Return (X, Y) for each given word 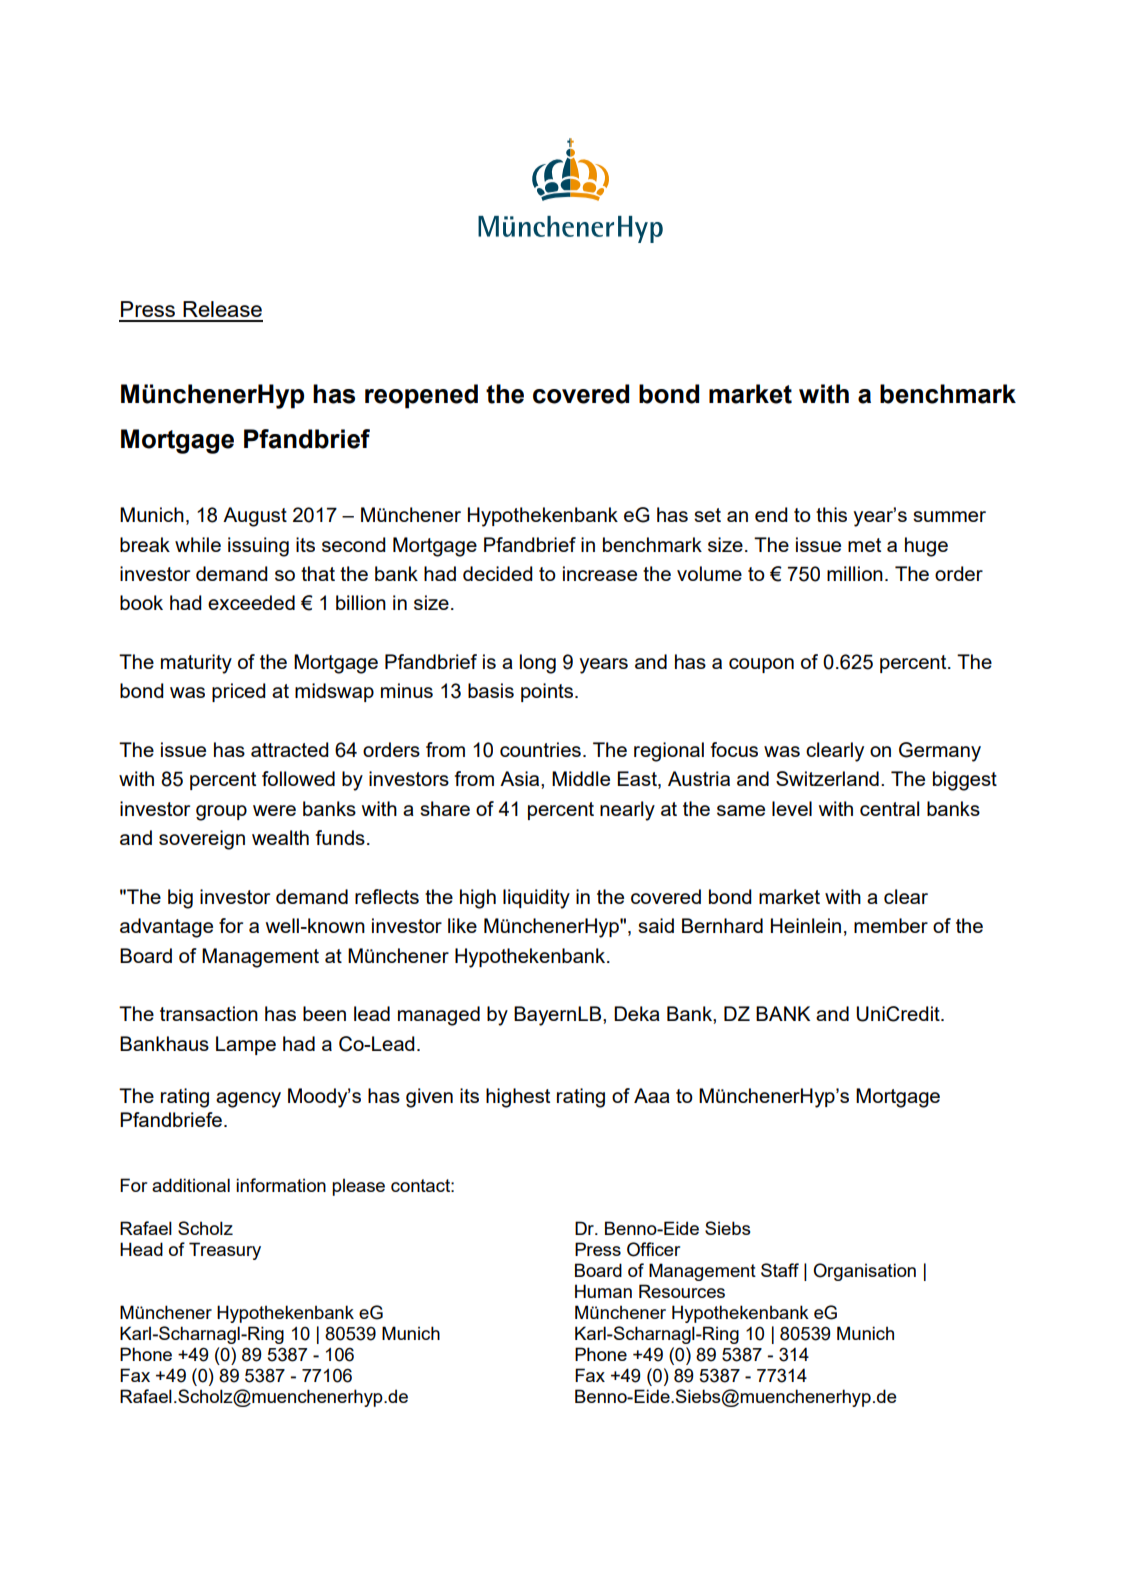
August (255, 517)
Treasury (225, 1251)
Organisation (864, 1272)
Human (603, 1291)
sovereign (202, 840)
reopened (421, 396)
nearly (627, 811)
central (889, 808)
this (831, 514)
